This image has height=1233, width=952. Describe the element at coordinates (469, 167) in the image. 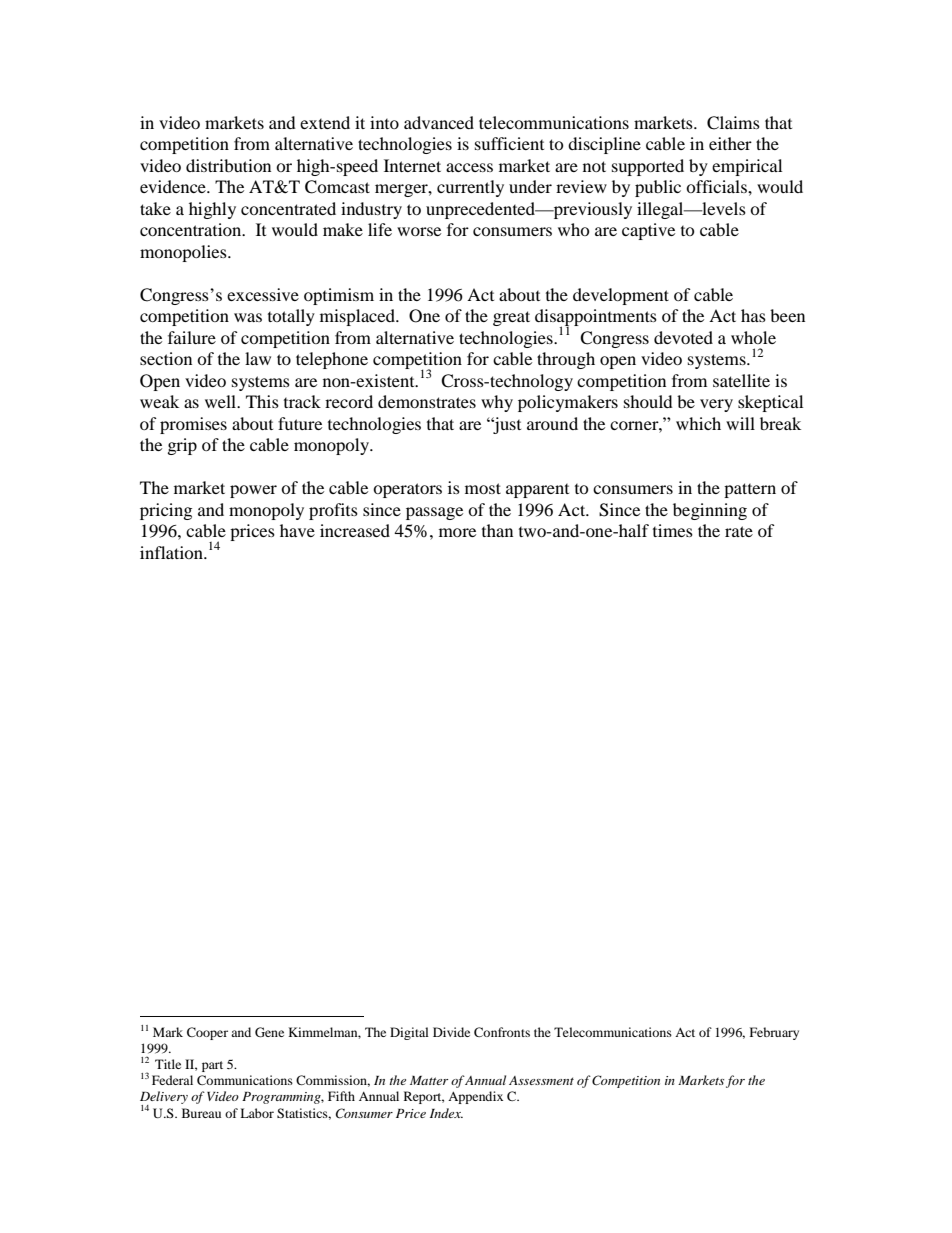

I see `access` at that location.
